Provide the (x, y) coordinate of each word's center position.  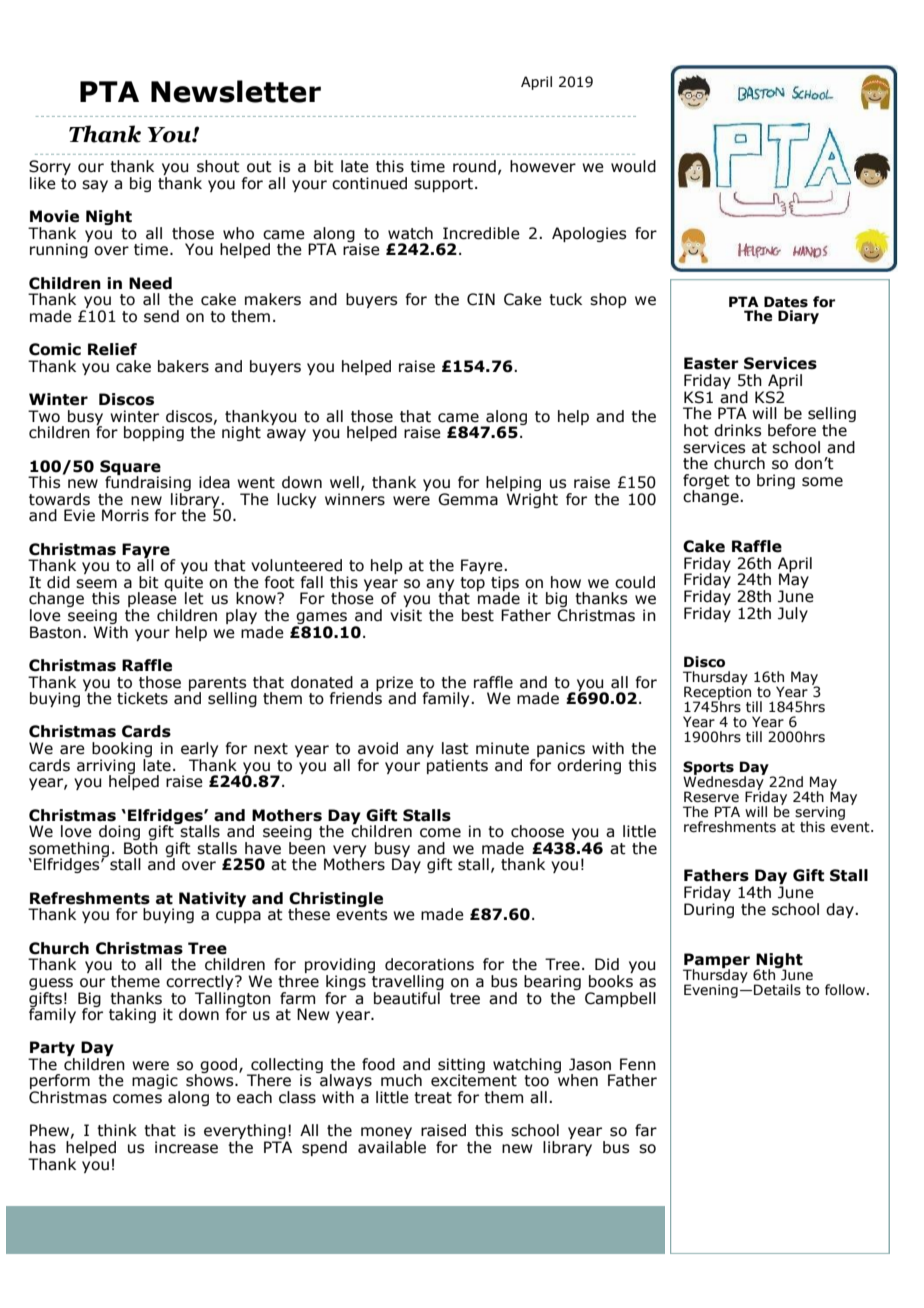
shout (218, 166)
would (633, 166)
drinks (737, 430)
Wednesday (724, 783)
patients (457, 766)
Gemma (468, 499)
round (474, 166)
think (117, 1130)
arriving (106, 767)
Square (130, 468)
